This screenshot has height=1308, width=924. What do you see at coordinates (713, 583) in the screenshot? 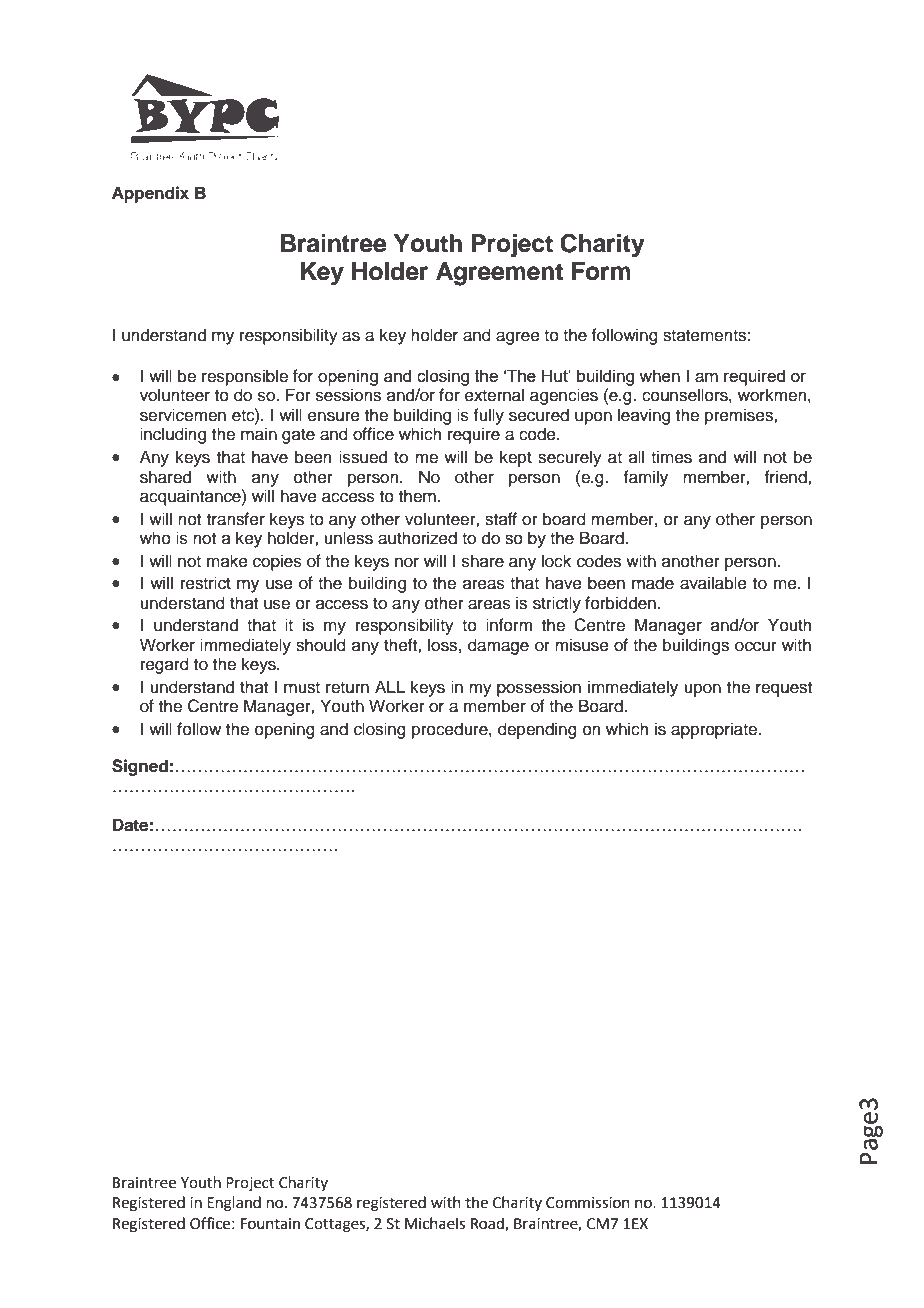
I see `available` at bounding box center [713, 583].
